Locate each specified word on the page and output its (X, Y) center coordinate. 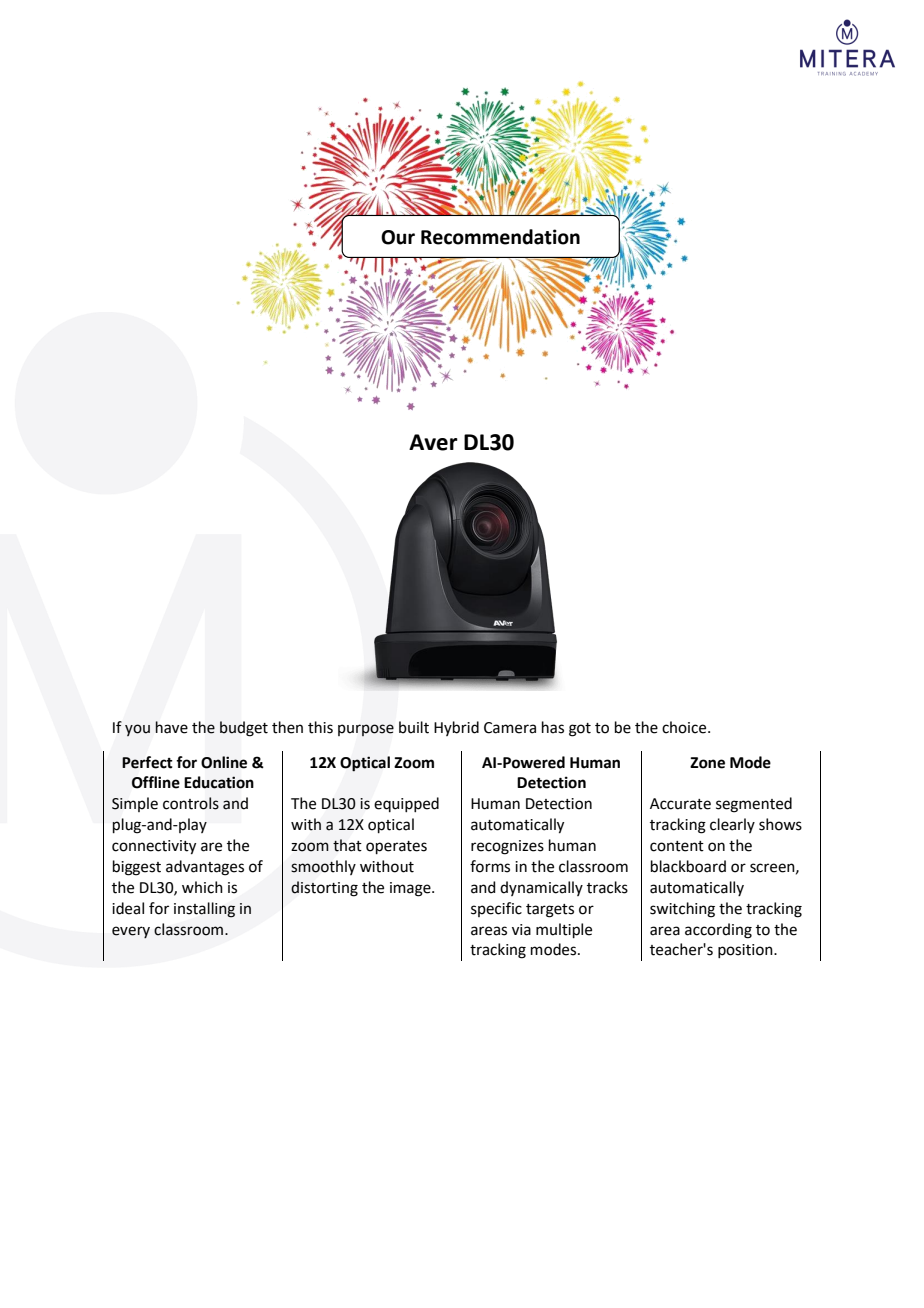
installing (204, 910)
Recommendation (500, 237)
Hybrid (456, 728)
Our (398, 237)
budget (244, 729)
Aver (433, 442)
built (414, 727)
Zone (707, 763)
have (171, 727)
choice (685, 727)
